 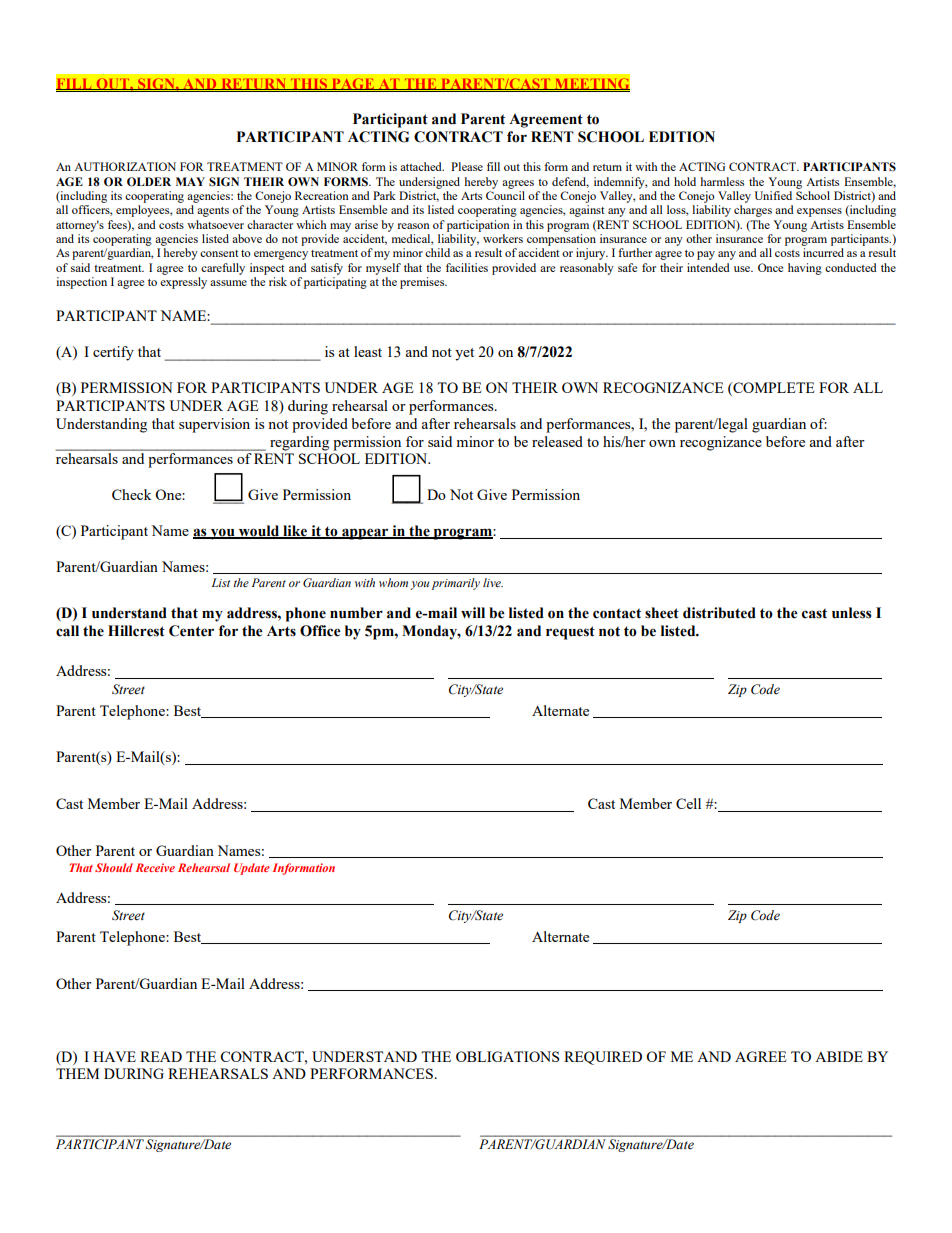 What do you see at coordinates (505, 195) in the image?
I see `Council` at bounding box center [505, 195].
